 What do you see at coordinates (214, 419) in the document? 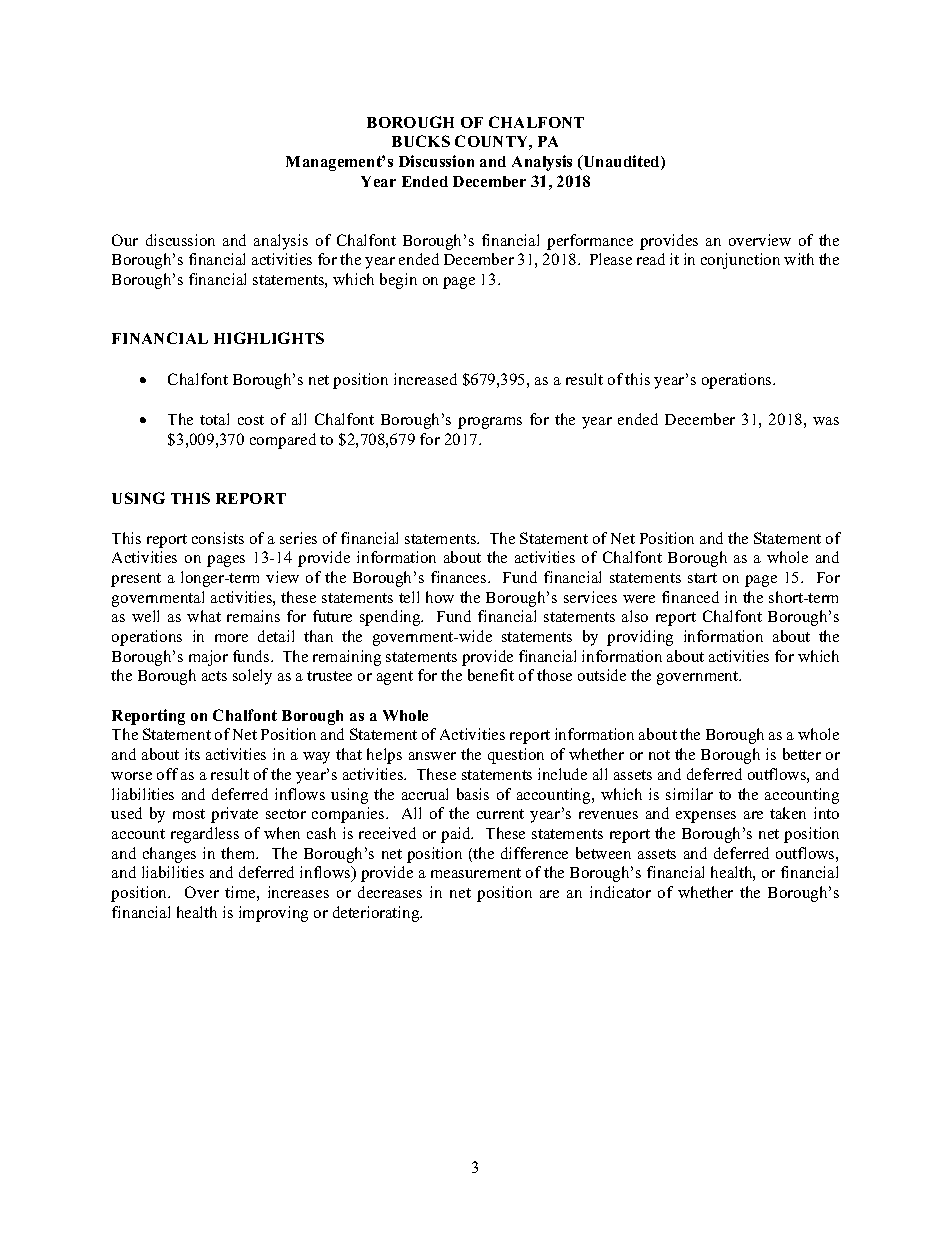
I see `total` at bounding box center [214, 419].
